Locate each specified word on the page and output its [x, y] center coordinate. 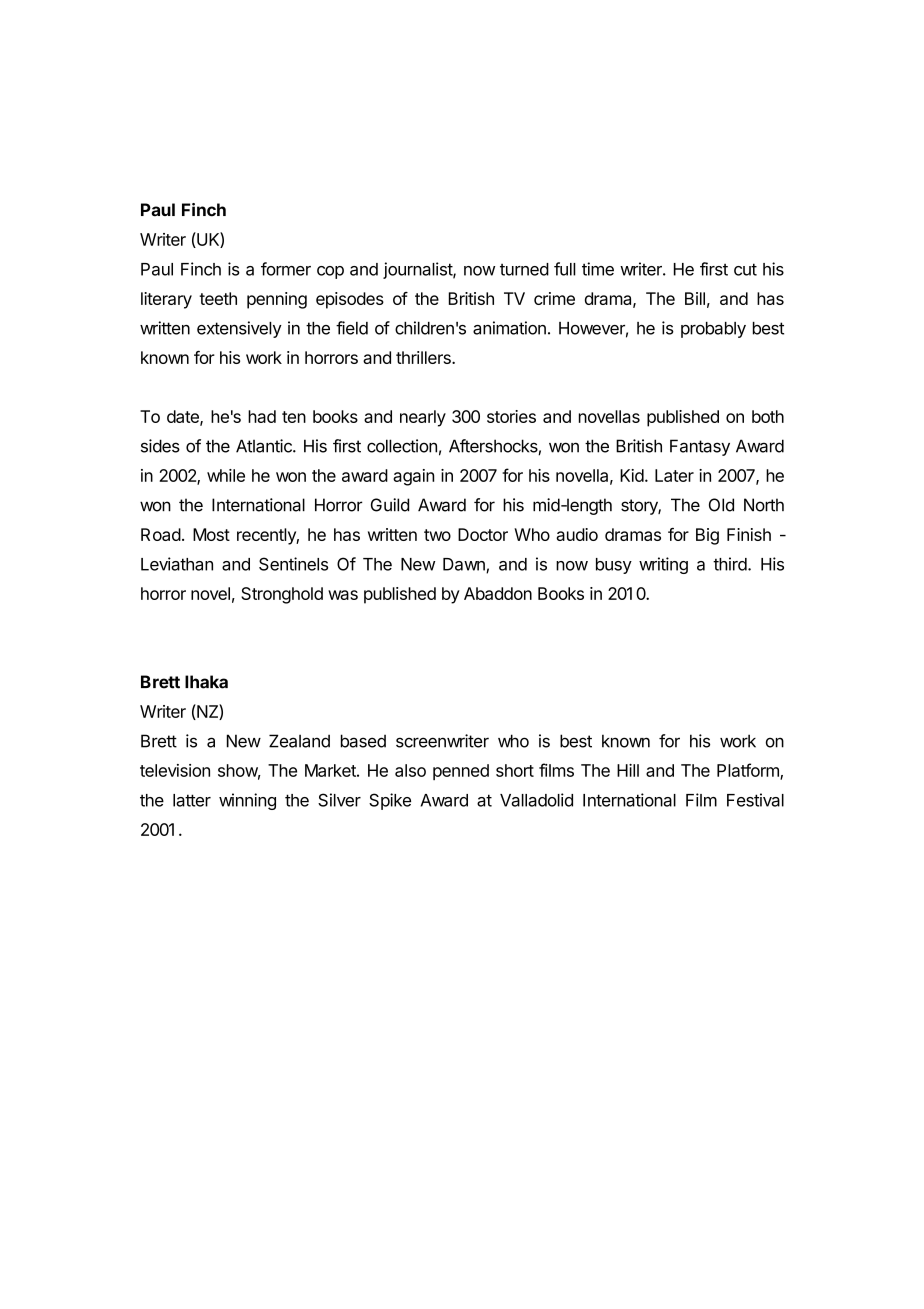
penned [461, 772]
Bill [695, 298]
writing [663, 565]
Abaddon [498, 593]
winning [247, 801]
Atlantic [265, 446]
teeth [218, 298]
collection [402, 446]
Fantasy [700, 447]
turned [524, 269]
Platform [749, 771]
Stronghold [282, 595]
